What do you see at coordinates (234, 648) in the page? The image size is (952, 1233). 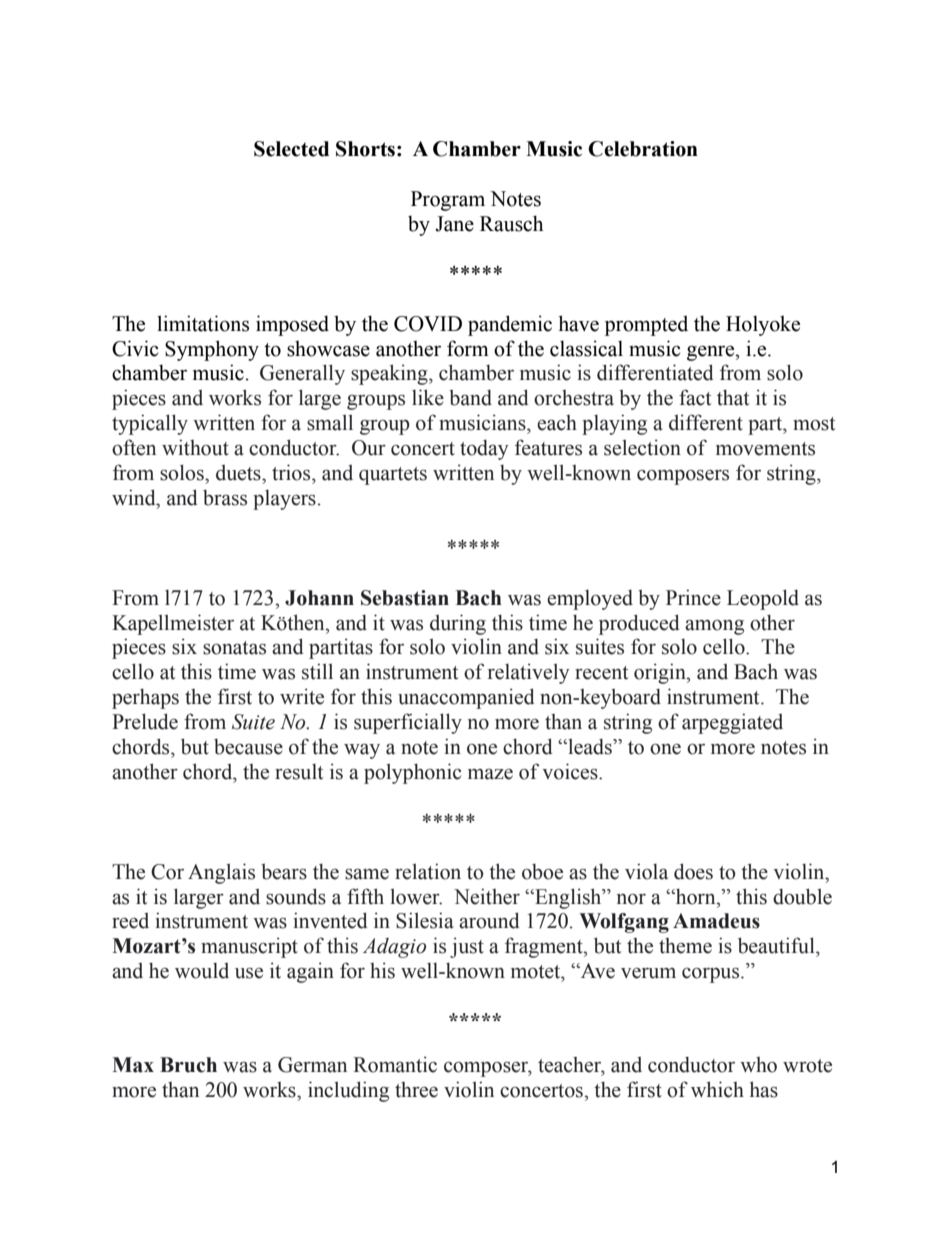 I see `sonatas` at bounding box center [234, 648].
